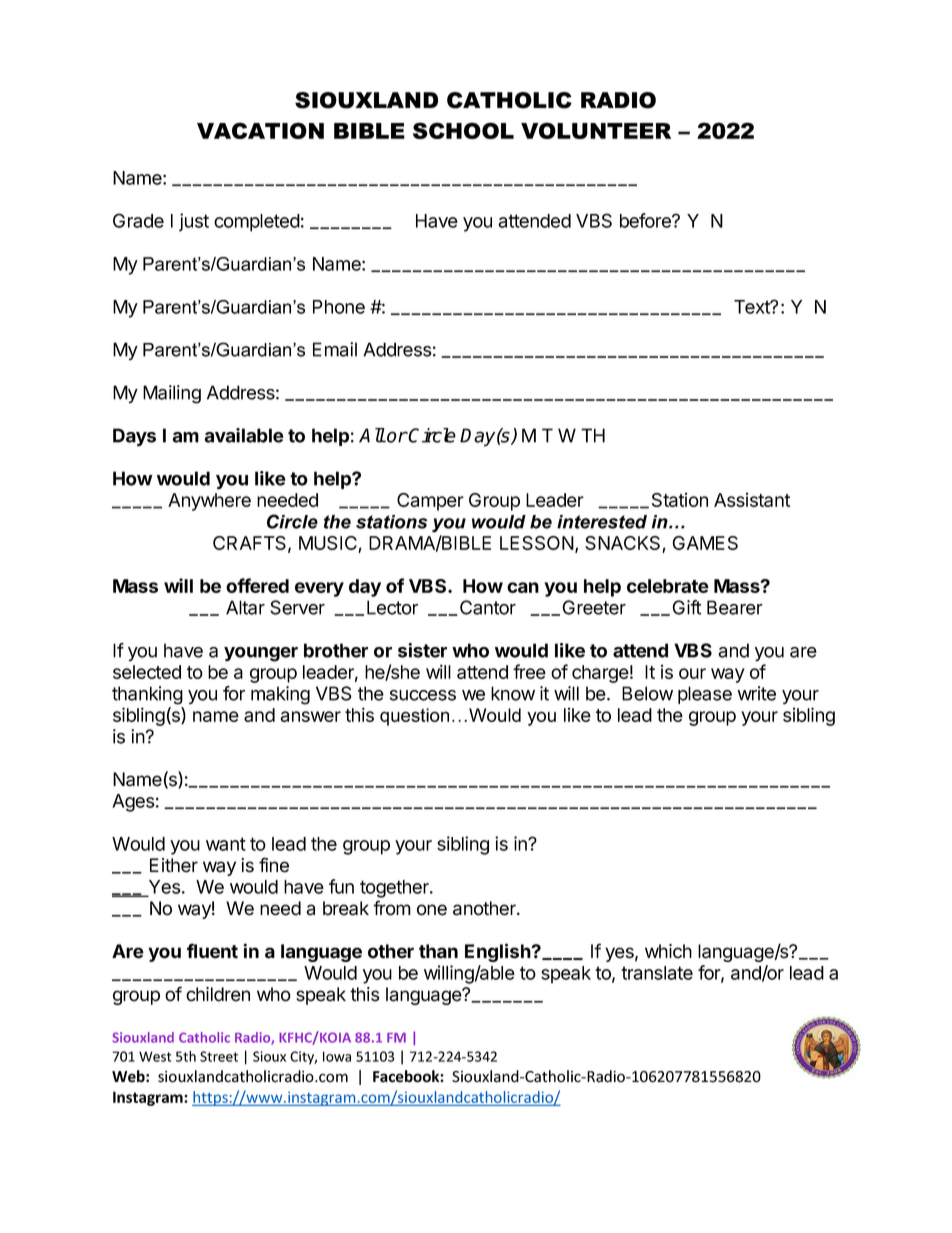 This screenshot has width=952, height=1233. I want to click on VACATION, so click(260, 130).
